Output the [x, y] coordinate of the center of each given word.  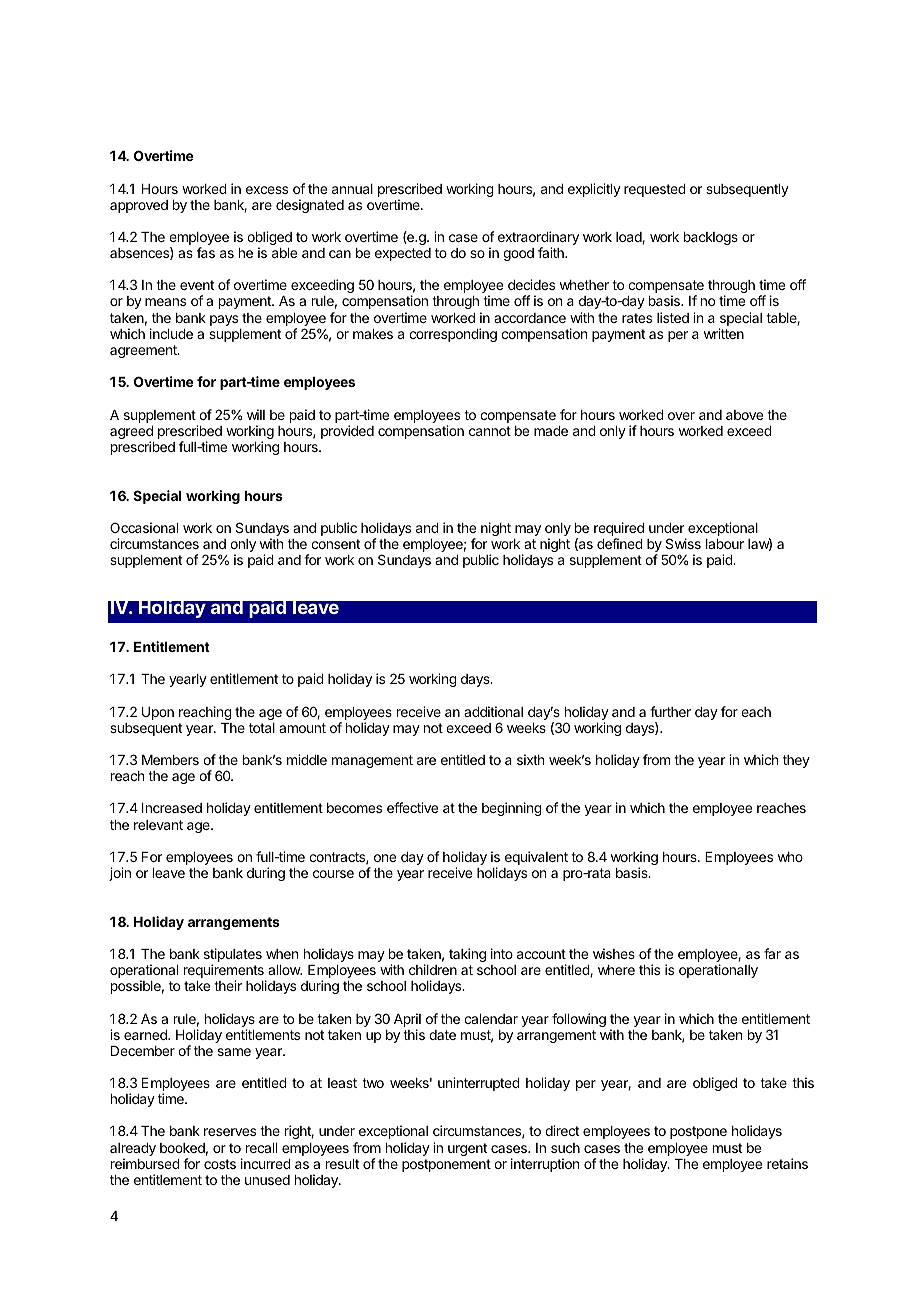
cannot [490, 431]
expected [403, 254]
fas [206, 252]
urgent [467, 1149]
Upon [158, 713]
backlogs [711, 238]
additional [493, 711]
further [670, 711]
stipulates [233, 956]
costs [220, 1164]
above [744, 415]
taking [467, 955]
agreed [131, 434]
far [772, 953]
